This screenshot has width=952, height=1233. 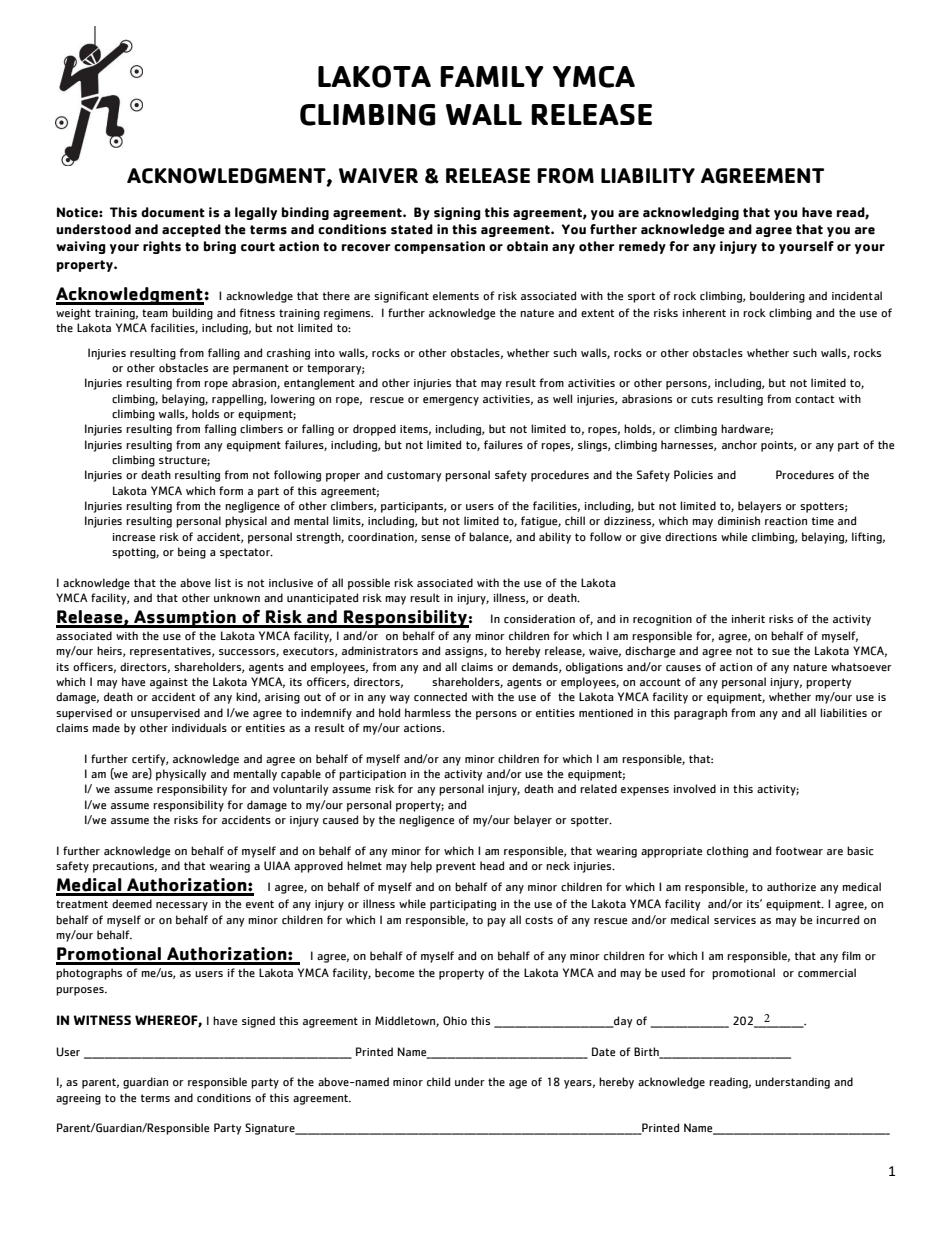 I want to click on being, so click(x=192, y=553).
